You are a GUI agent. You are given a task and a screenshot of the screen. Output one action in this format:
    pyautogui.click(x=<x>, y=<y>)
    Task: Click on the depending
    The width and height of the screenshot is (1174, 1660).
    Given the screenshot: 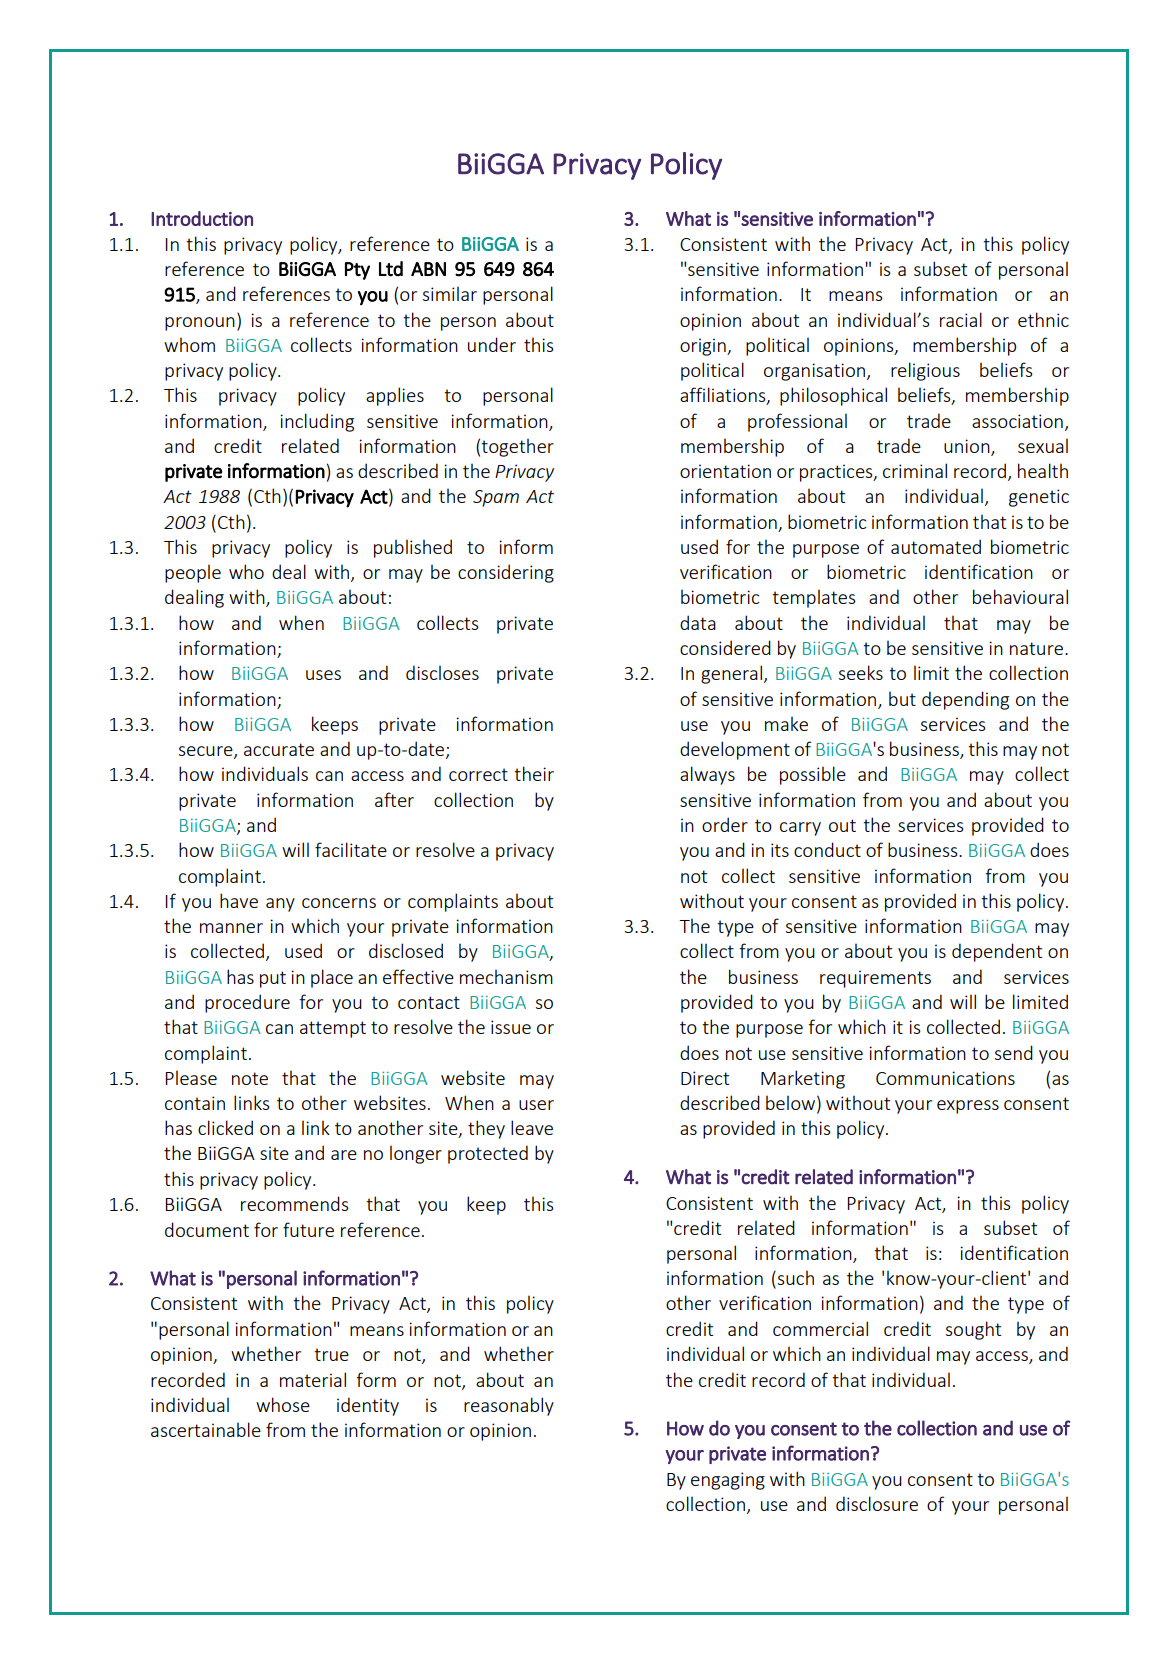 What is the action you would take?
    pyautogui.click(x=965, y=700)
